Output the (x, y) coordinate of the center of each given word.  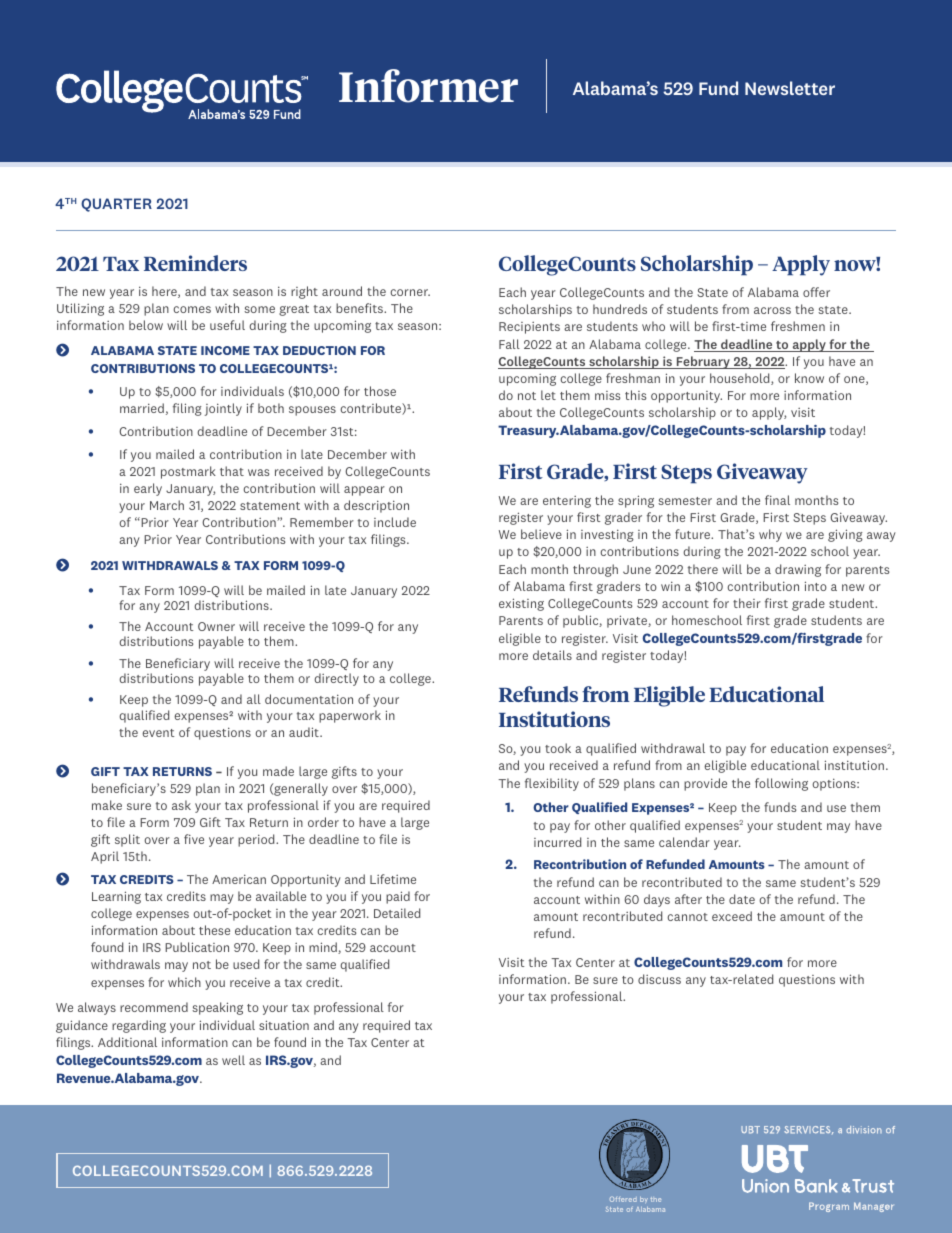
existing (521, 604)
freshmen (798, 326)
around (342, 291)
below (146, 325)
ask (181, 805)
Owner (216, 626)
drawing (798, 570)
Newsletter (790, 88)
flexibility (552, 784)
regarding (139, 1026)
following (781, 784)
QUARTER (116, 205)
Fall (509, 344)
